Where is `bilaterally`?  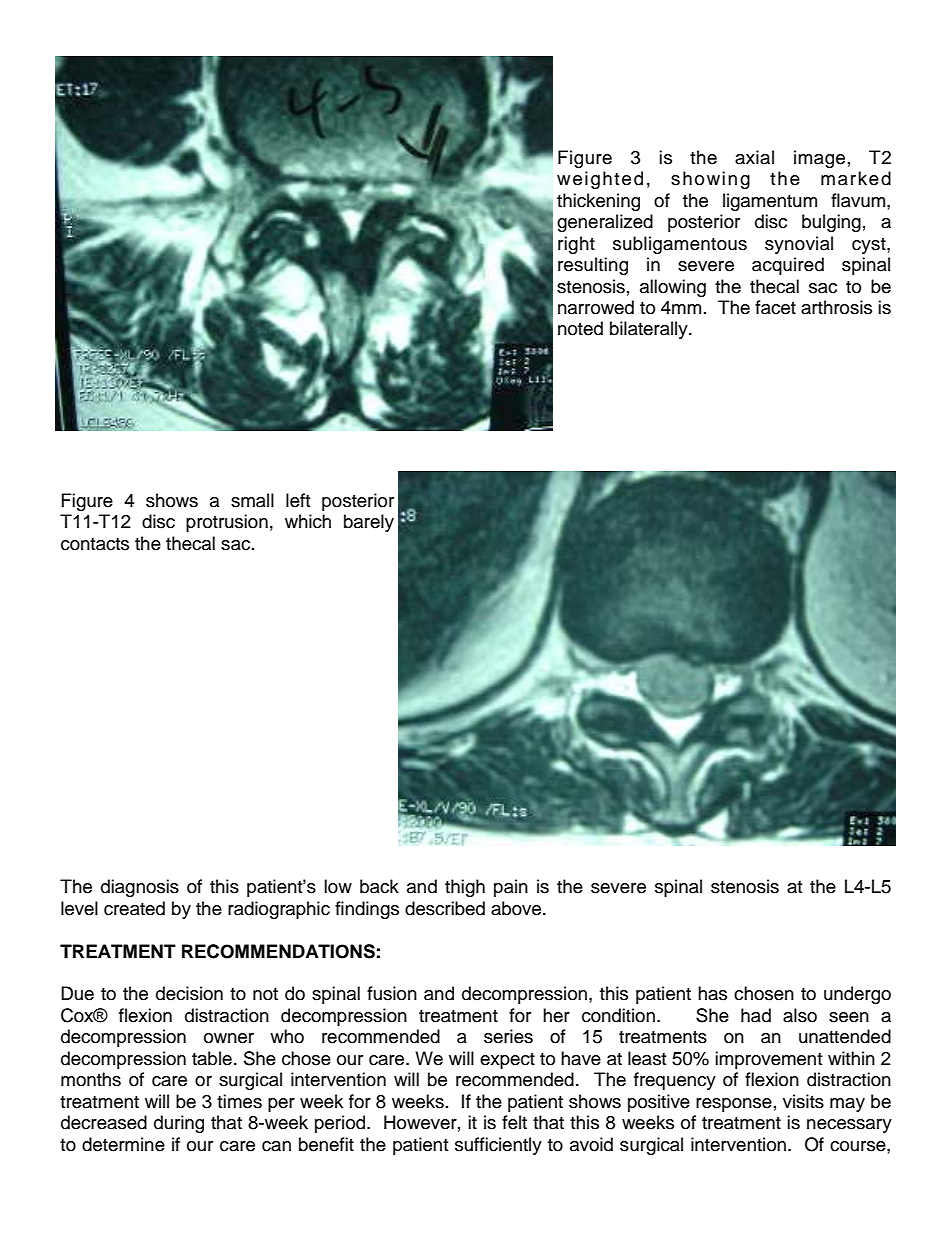
bilaterally is located at coordinates (650, 330).
